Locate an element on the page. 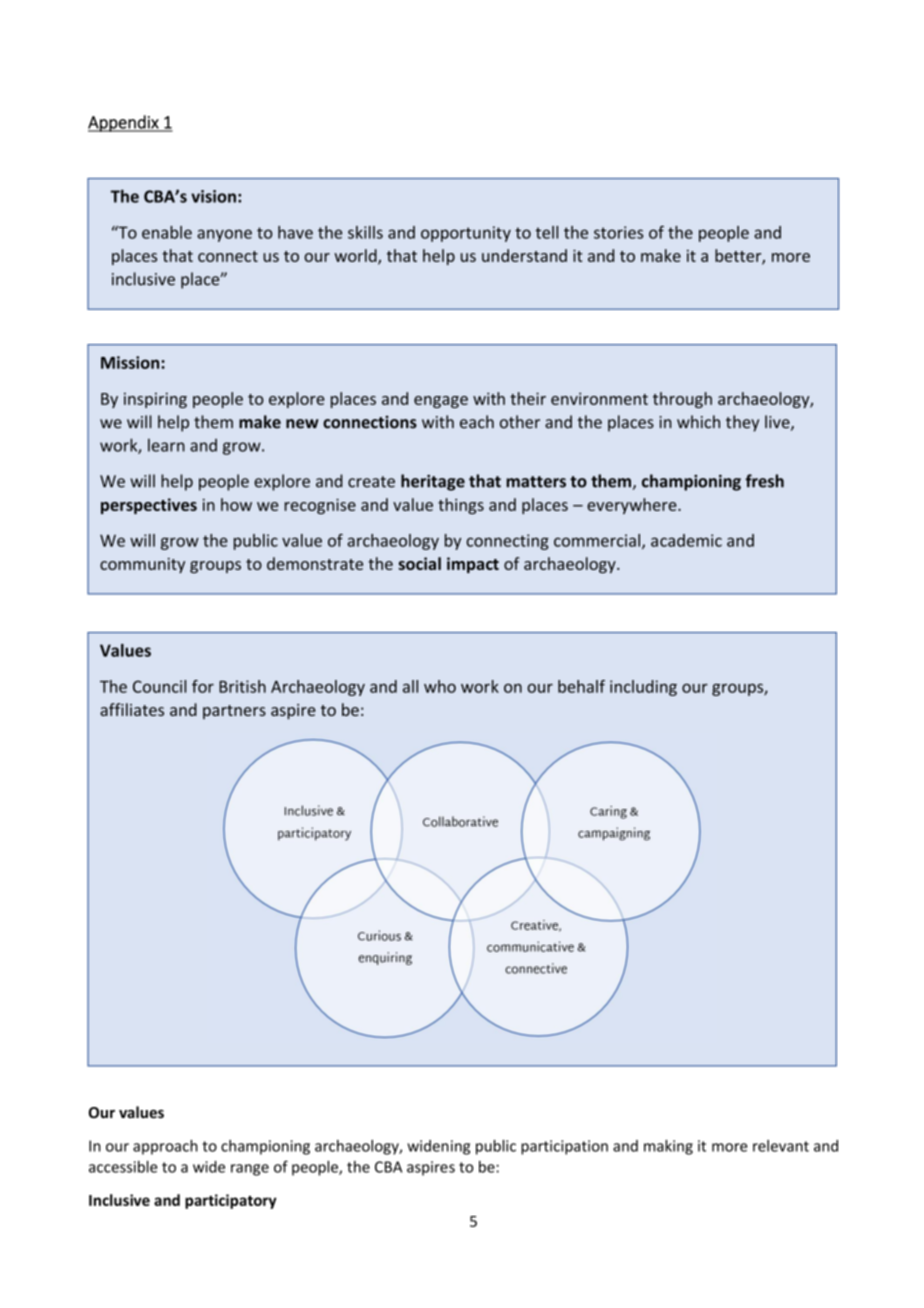 The height and width of the page is (1308, 924). who is located at coordinates (440, 686).
